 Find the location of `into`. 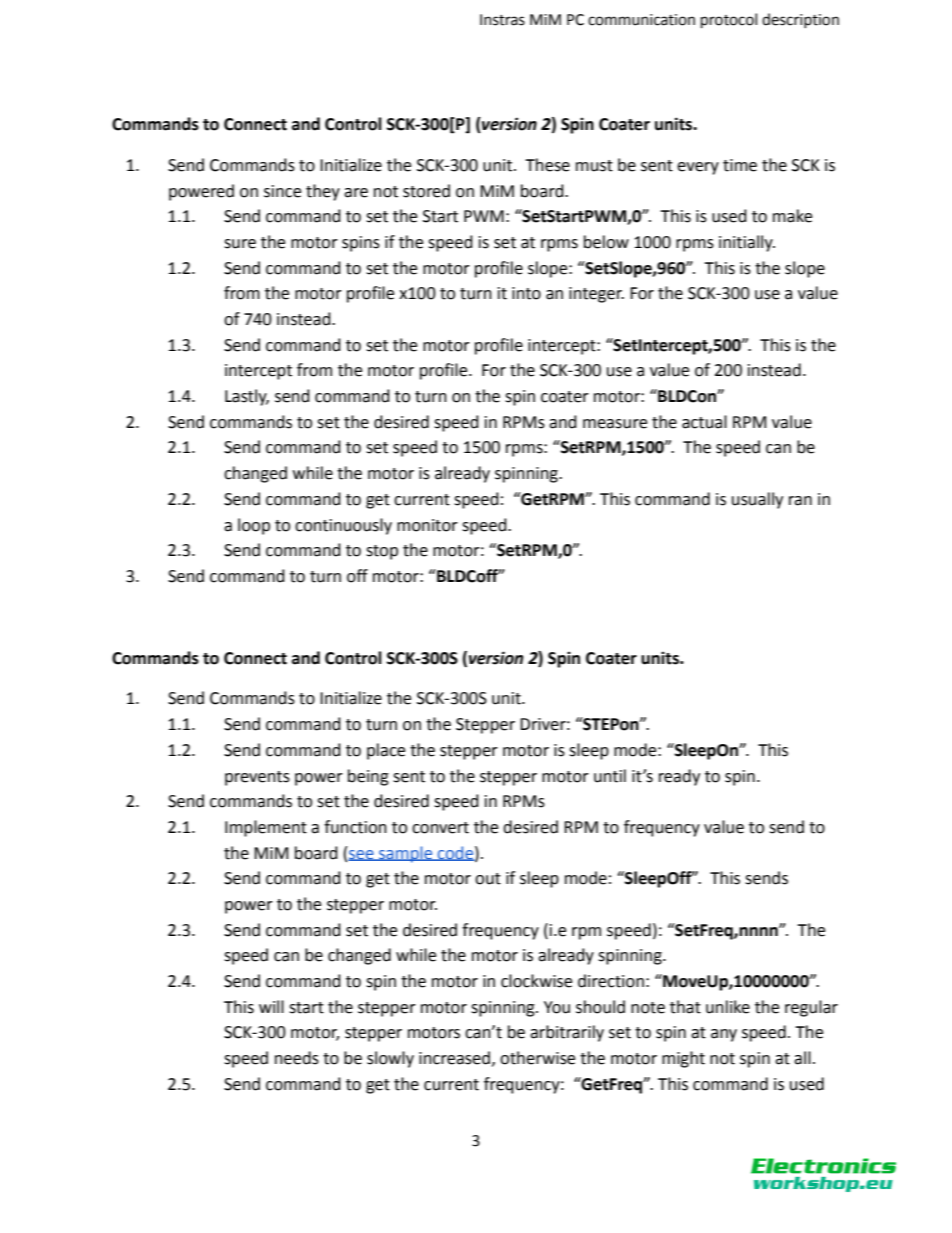

into is located at coordinates (526, 293).
